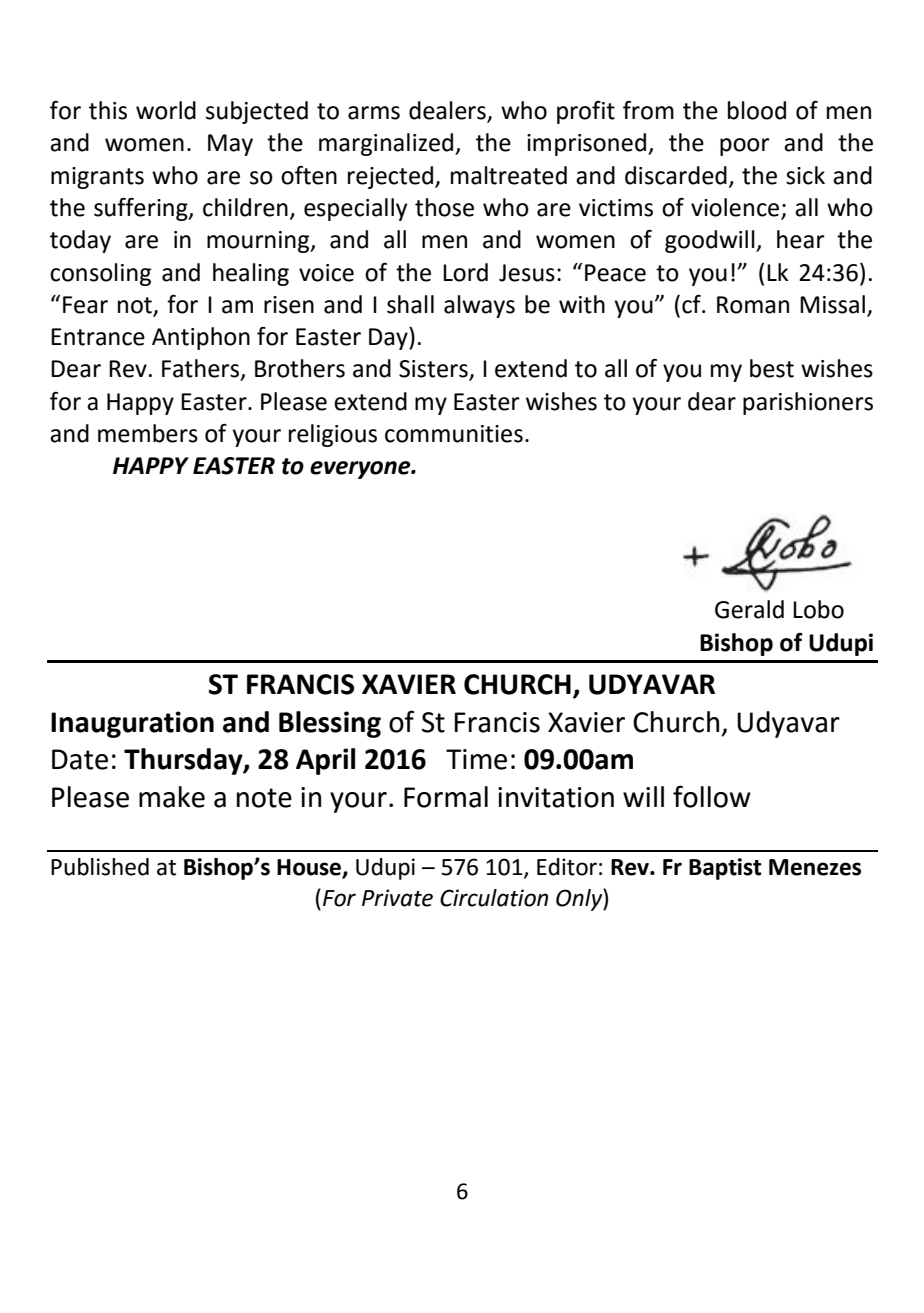  What do you see at coordinates (753, 305) in the screenshot?
I see `Roman` at bounding box center [753, 305].
